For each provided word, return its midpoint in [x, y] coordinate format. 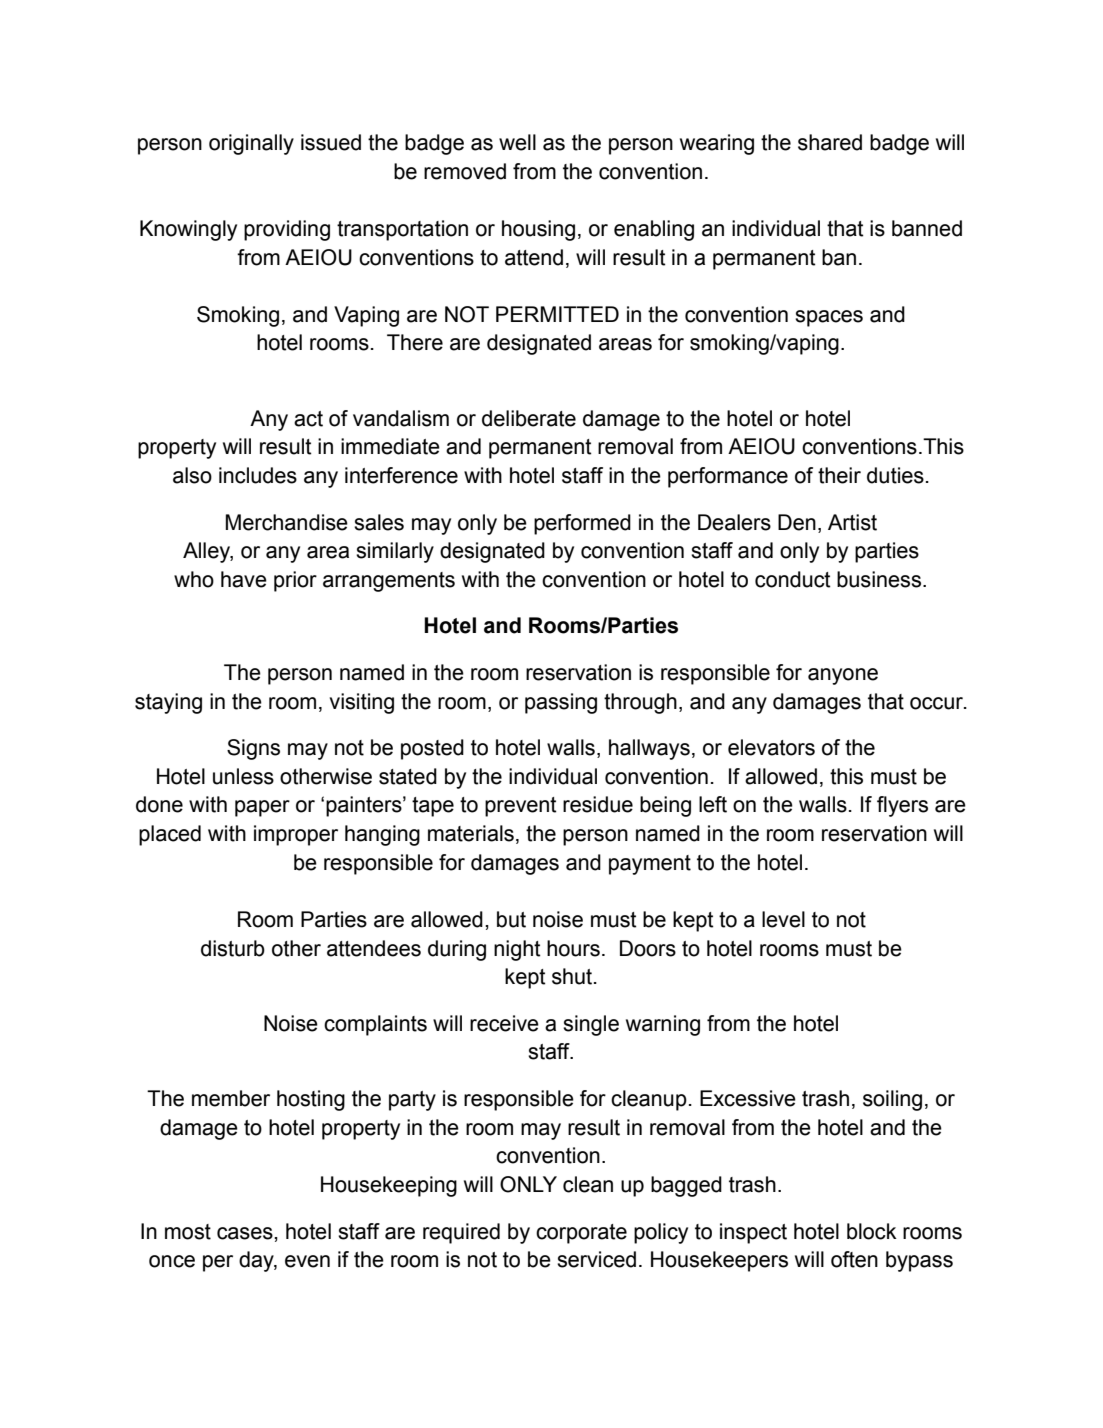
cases [246, 1233]
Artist [852, 522]
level [783, 919]
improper [296, 835]
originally [251, 144]
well [517, 142]
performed [582, 524]
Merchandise [287, 522]
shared [830, 142]
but [511, 919]
